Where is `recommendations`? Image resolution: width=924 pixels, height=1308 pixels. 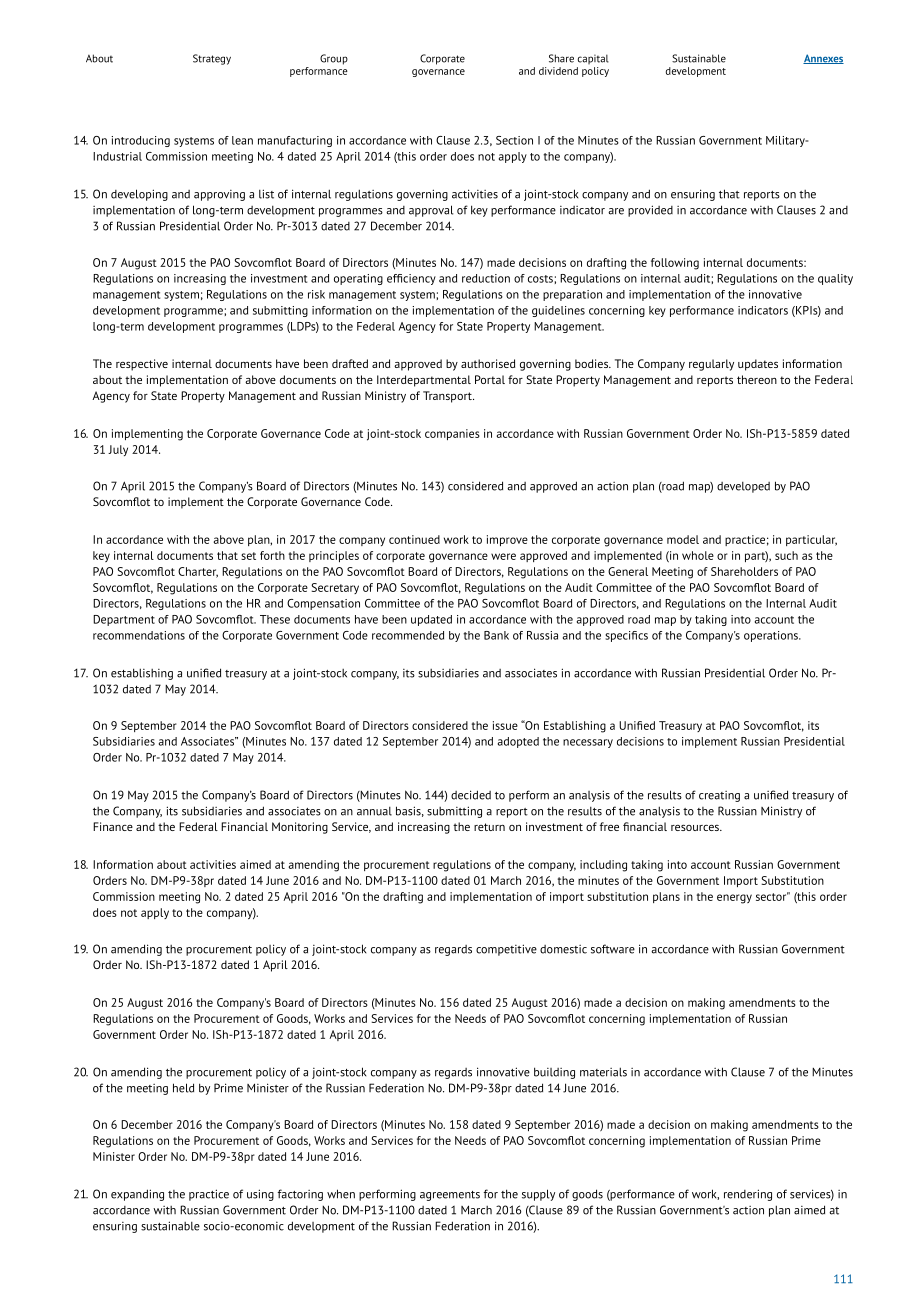
recommendations is located at coordinates (139, 635).
